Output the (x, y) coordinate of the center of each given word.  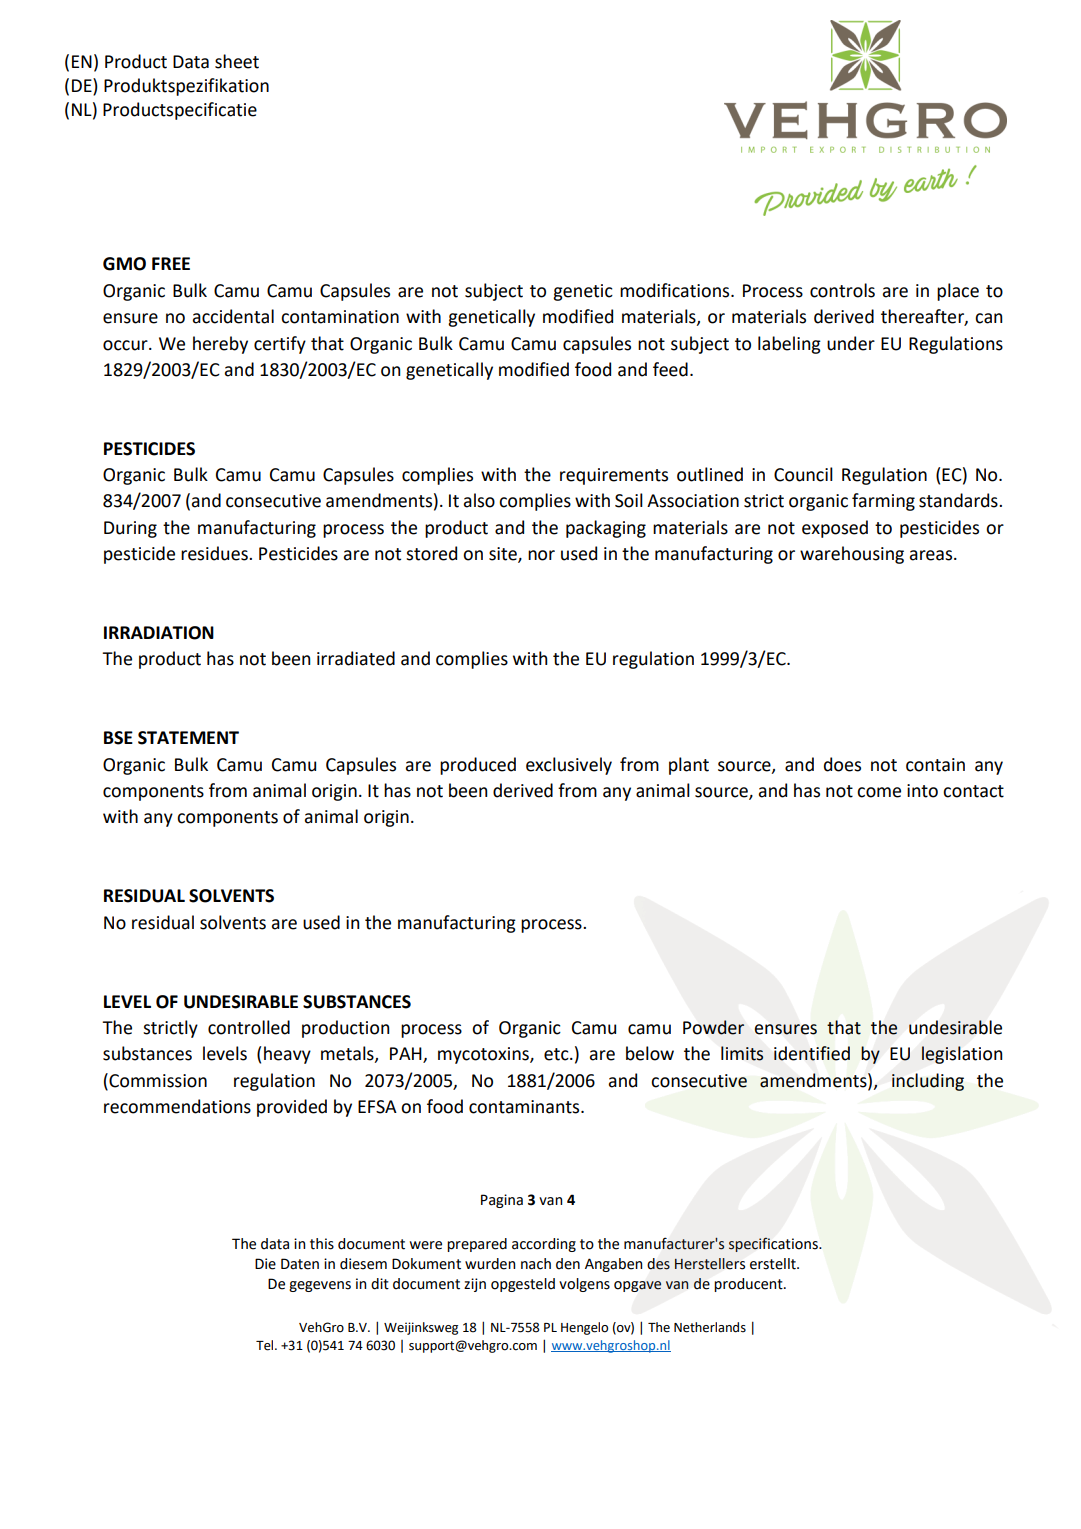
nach (536, 1264)
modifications (676, 290)
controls (842, 290)
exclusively (569, 766)
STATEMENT (188, 738)
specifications (774, 1244)
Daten (300, 1264)
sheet (237, 61)
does (842, 764)
